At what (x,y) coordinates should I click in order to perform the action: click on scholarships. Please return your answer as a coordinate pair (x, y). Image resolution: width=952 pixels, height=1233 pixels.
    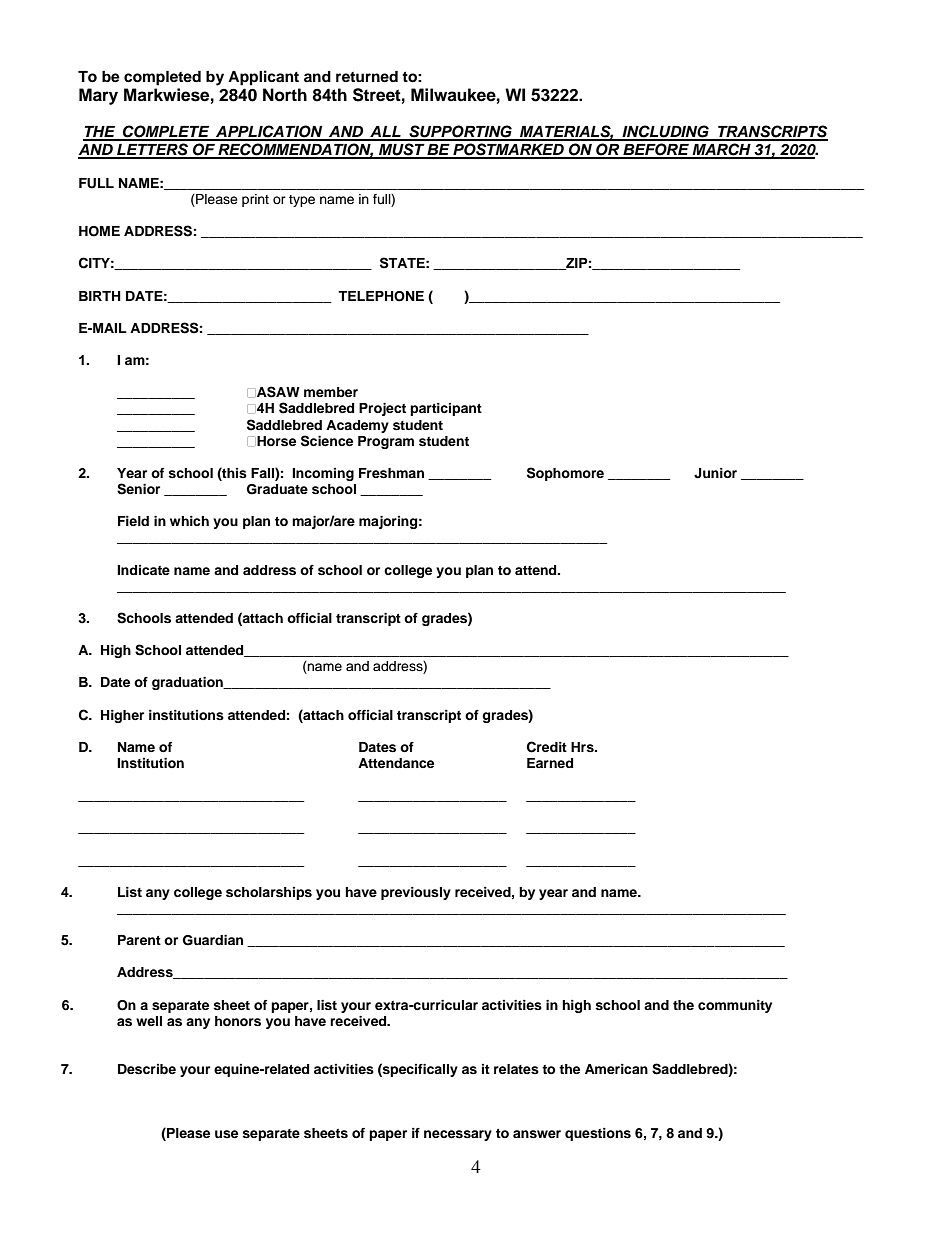
    Looking at the image, I should click on (269, 893).
